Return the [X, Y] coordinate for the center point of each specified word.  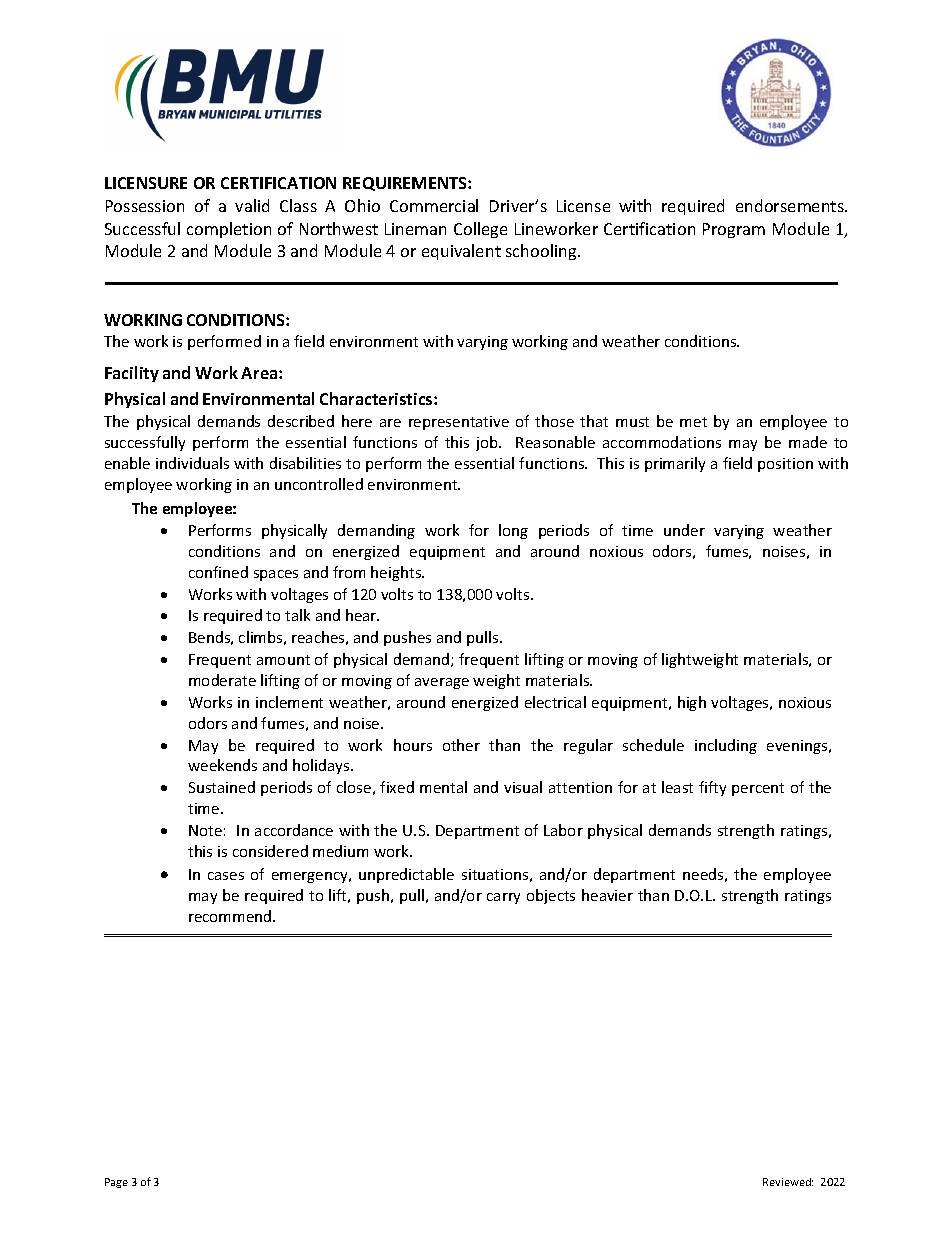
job [488, 443]
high [692, 703]
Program [734, 230]
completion [229, 230]
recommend [231, 916]
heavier [607, 895]
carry [503, 898]
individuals [192, 463]
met [693, 422]
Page [116, 1183]
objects [551, 896]
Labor [563, 830]
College [480, 230]
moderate [222, 680]
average [442, 683]
